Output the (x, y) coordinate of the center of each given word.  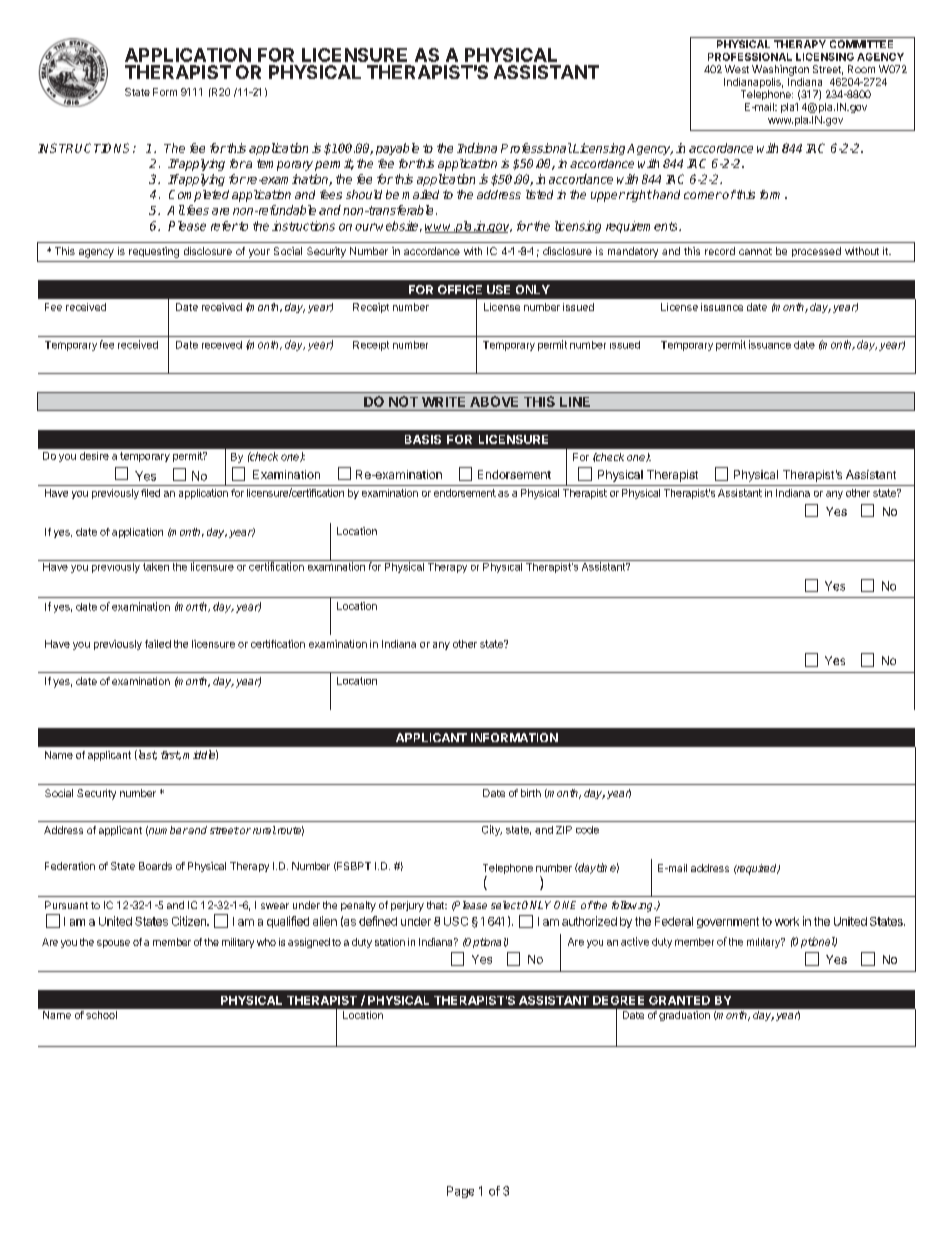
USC (456, 921)
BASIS (423, 439)
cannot (755, 251)
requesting (154, 252)
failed (158, 644)
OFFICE (460, 289)
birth (531, 793)
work (787, 921)
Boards (155, 866)
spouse (113, 944)
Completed (199, 196)
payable (397, 149)
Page (460, 1192)
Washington (780, 70)
